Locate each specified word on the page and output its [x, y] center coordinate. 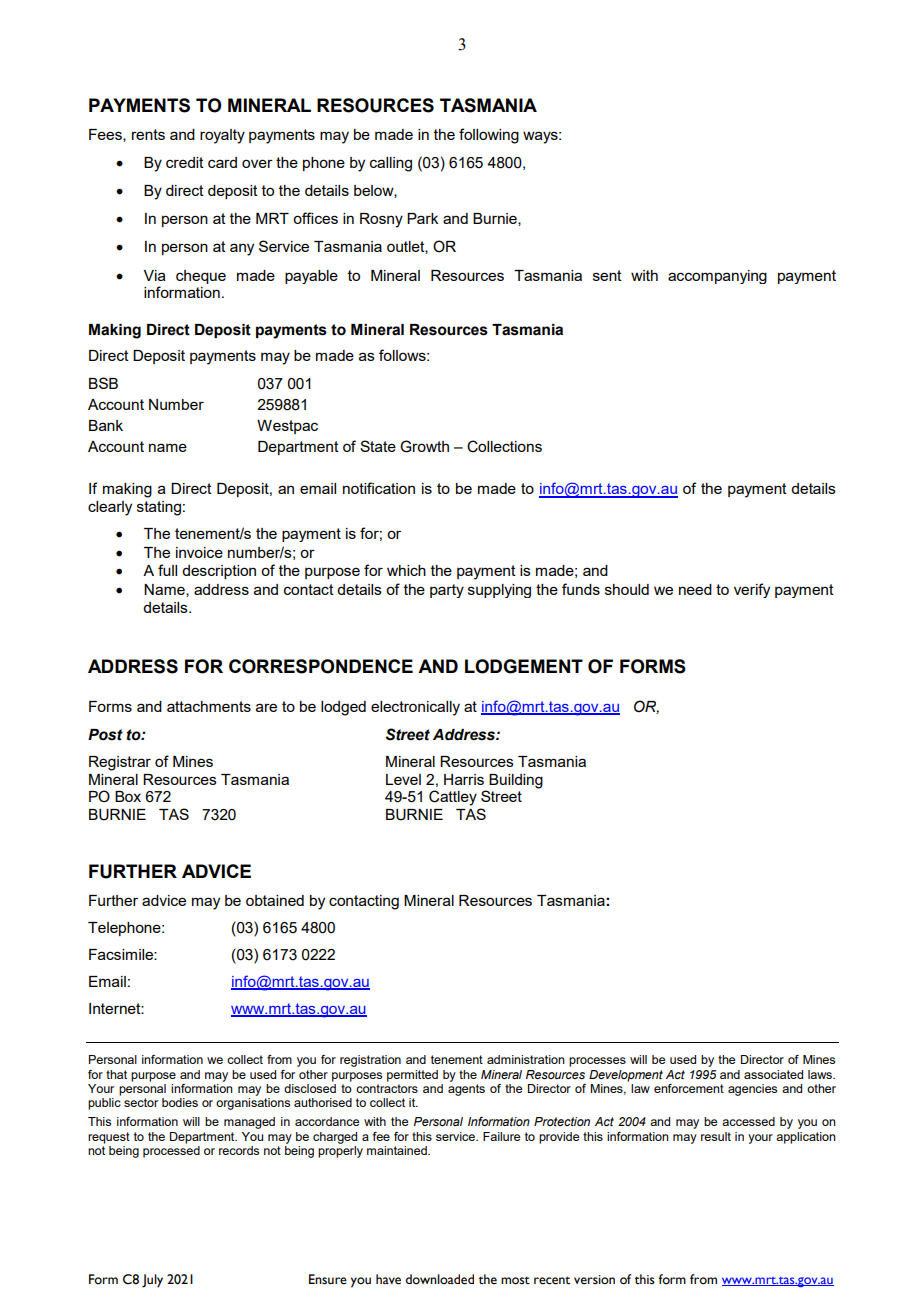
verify [752, 590]
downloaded [440, 1279]
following [489, 136]
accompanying [717, 277]
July [152, 1281]
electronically [415, 708]
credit [185, 162]
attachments [209, 706]
